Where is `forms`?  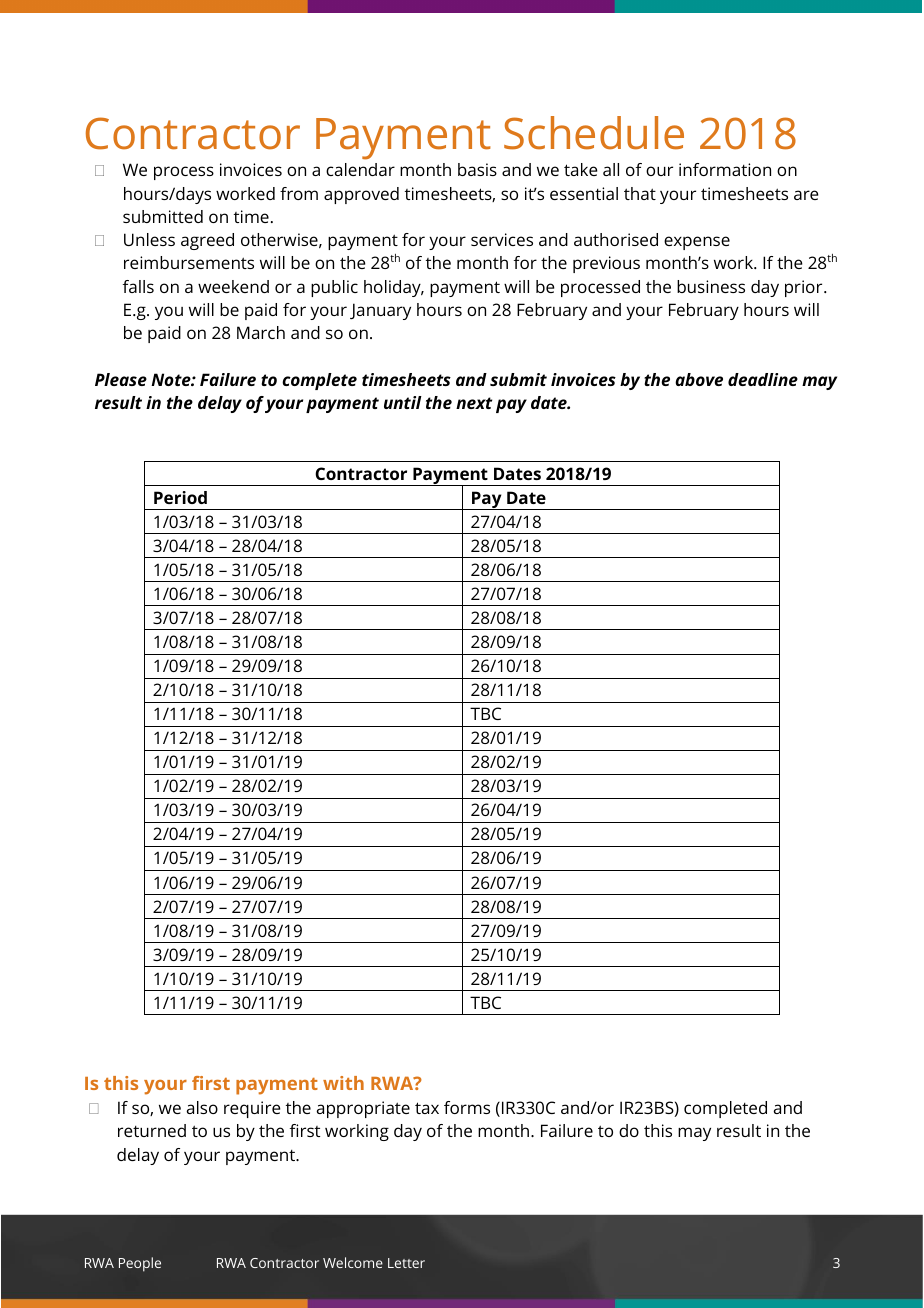
forms is located at coordinates (467, 1107).
